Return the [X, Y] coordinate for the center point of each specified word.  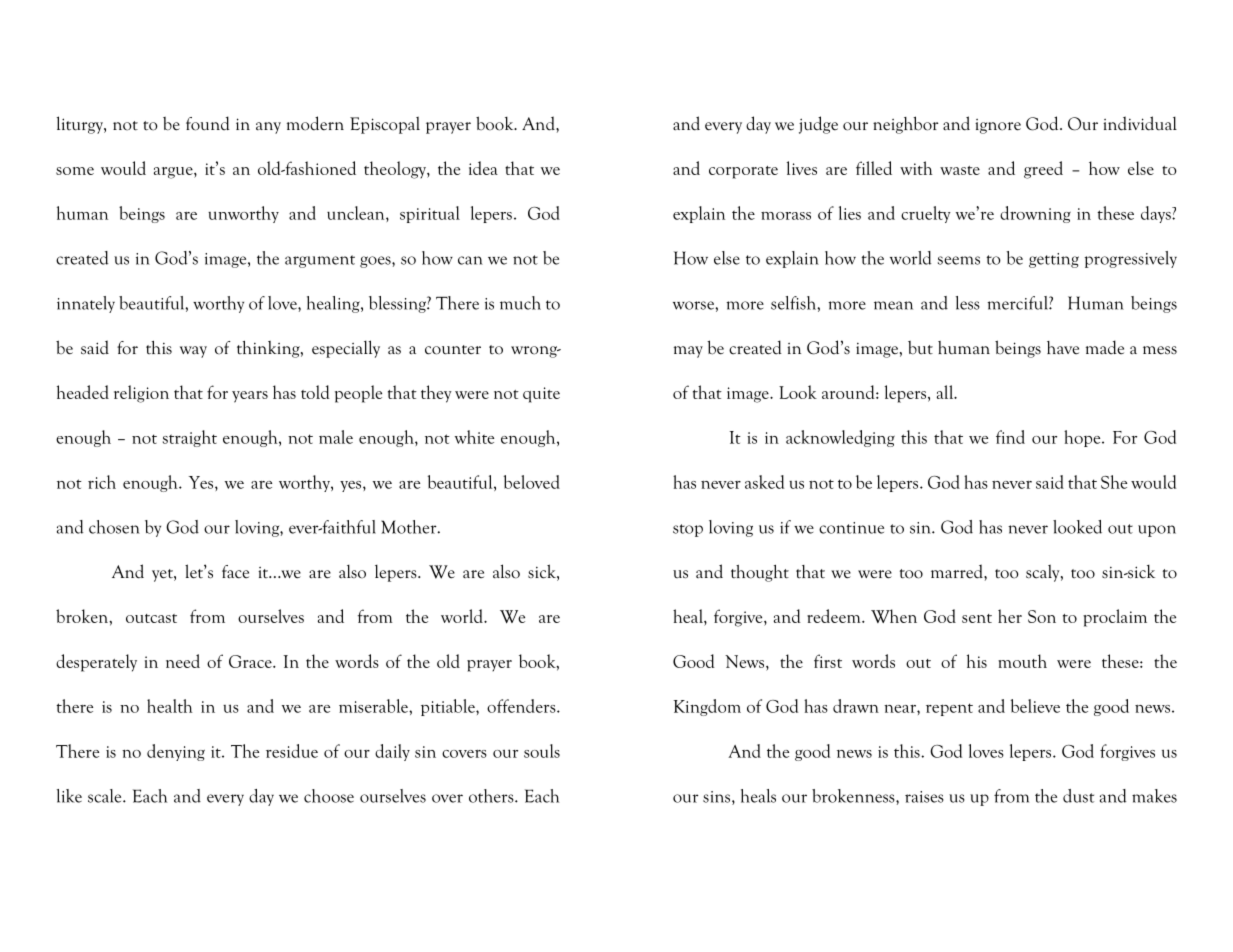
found [208, 123]
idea [483, 168]
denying [176, 752]
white [474, 437]
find [1010, 437]
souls [542, 751]
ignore [998, 126]
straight [190, 438]
